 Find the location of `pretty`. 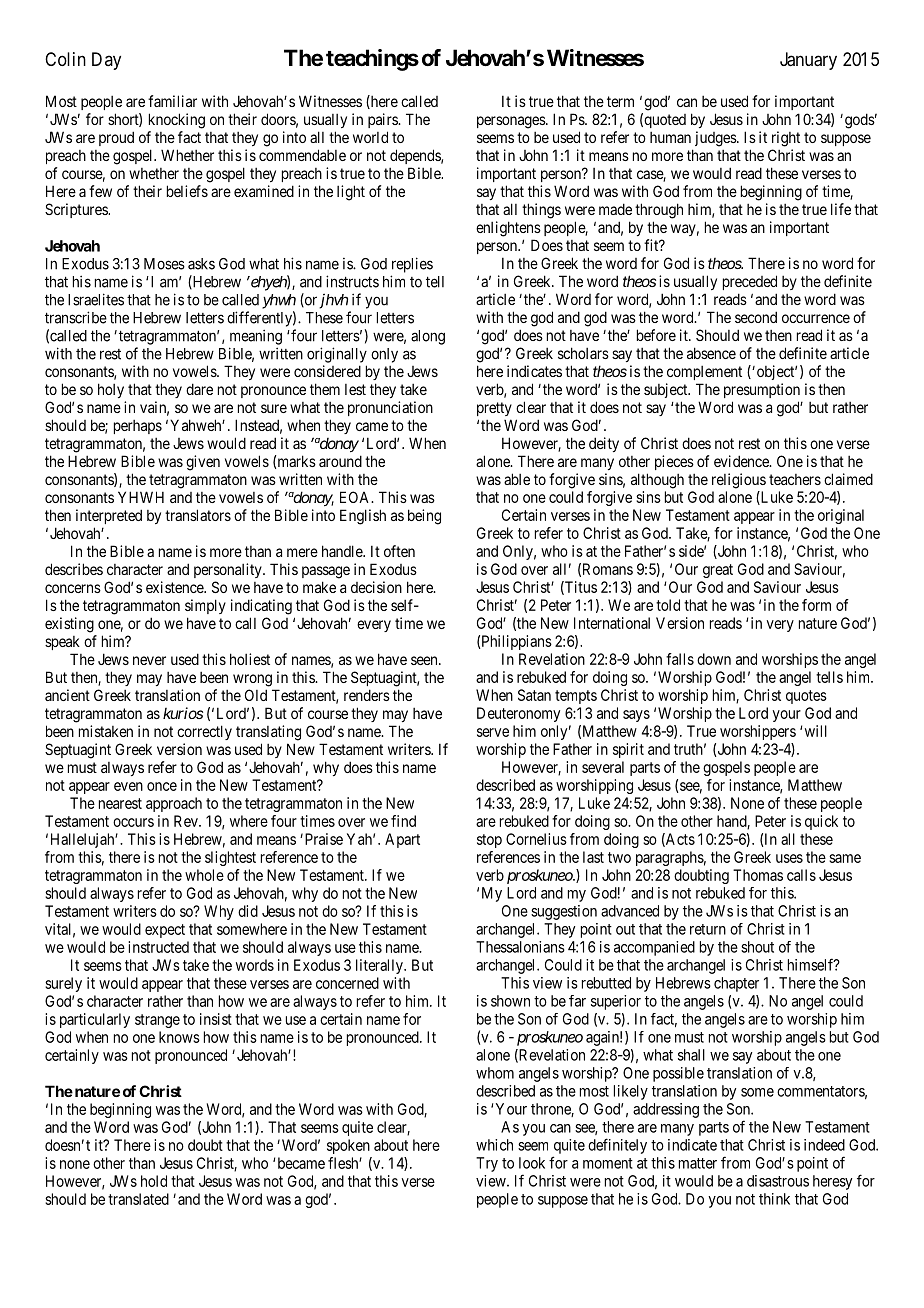

pretty is located at coordinates (494, 409).
